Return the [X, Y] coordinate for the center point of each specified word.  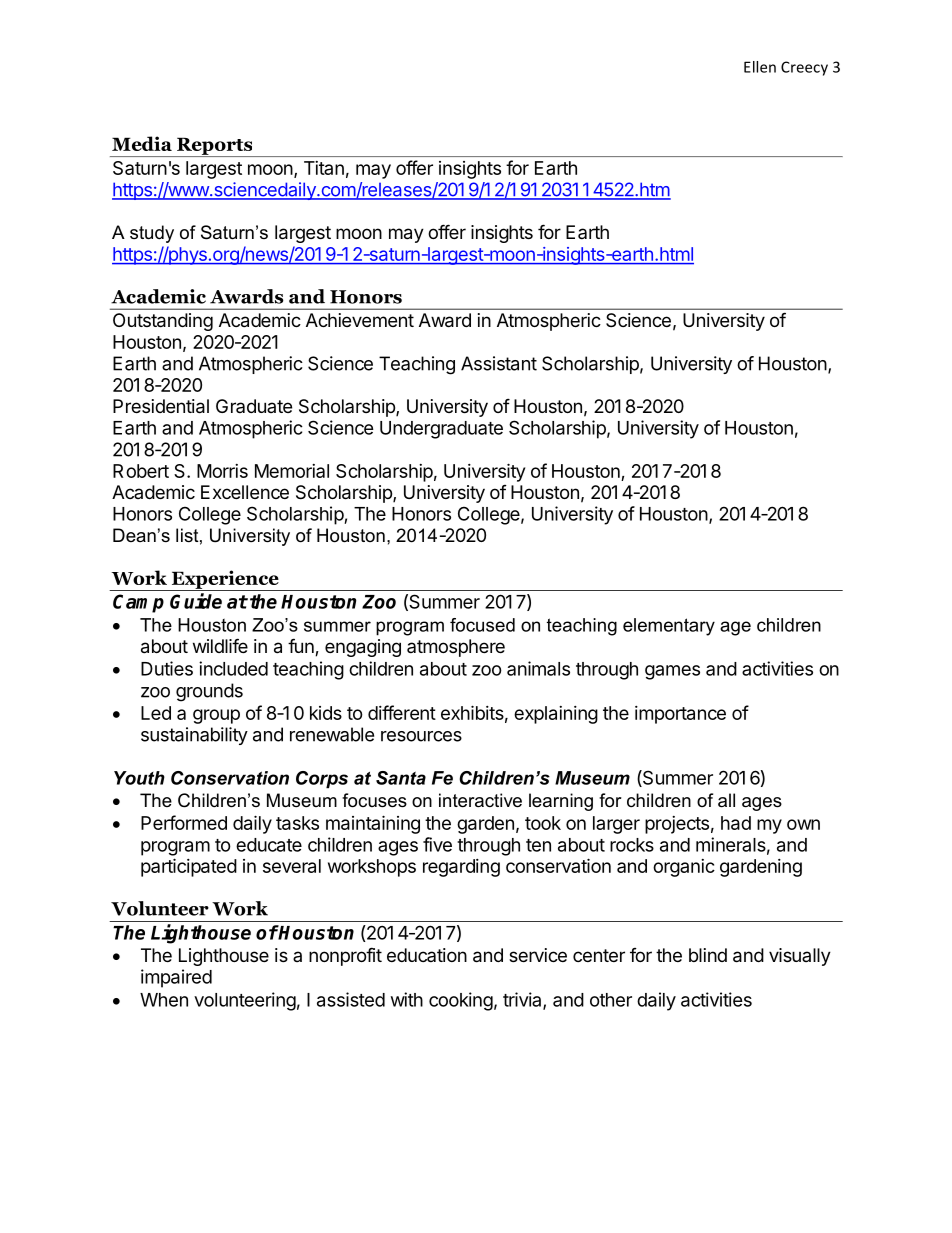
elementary [669, 627]
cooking [461, 1001]
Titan [324, 168]
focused [482, 625]
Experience [225, 580]
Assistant [499, 363]
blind [708, 955]
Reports [215, 147]
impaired [176, 978]
